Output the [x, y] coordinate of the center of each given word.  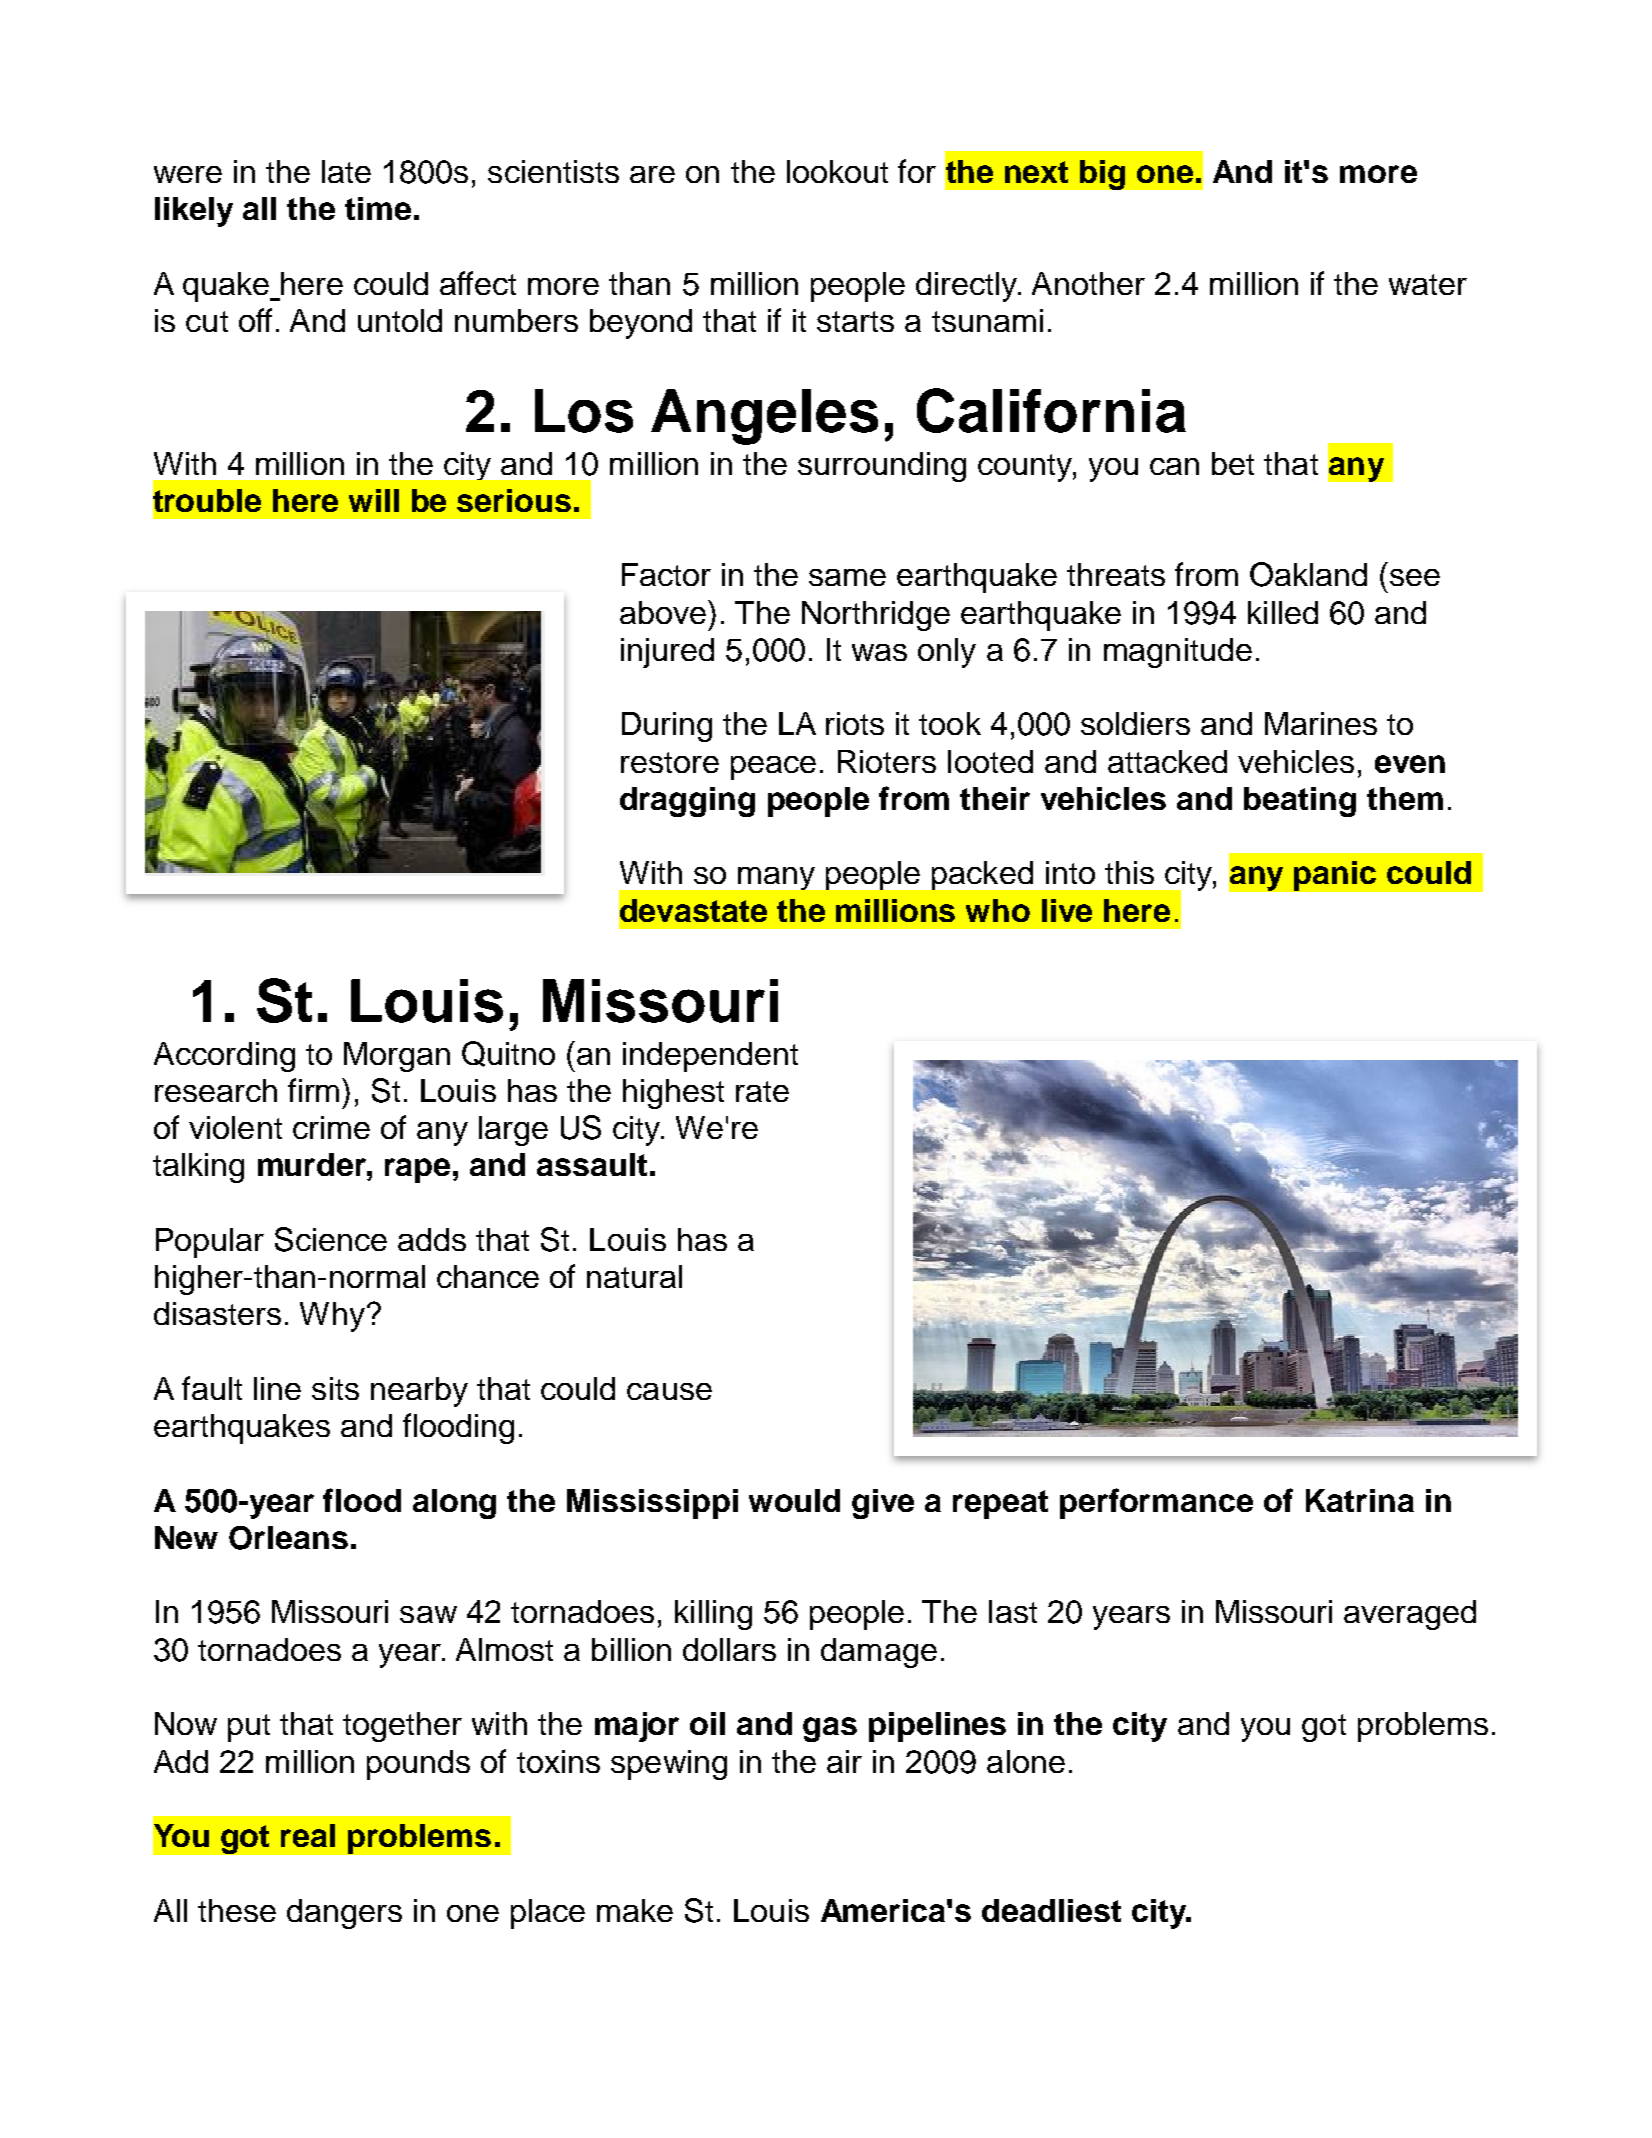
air [844, 1761]
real [308, 1835]
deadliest [1051, 1910]
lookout [837, 171]
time [378, 208]
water [1428, 284]
